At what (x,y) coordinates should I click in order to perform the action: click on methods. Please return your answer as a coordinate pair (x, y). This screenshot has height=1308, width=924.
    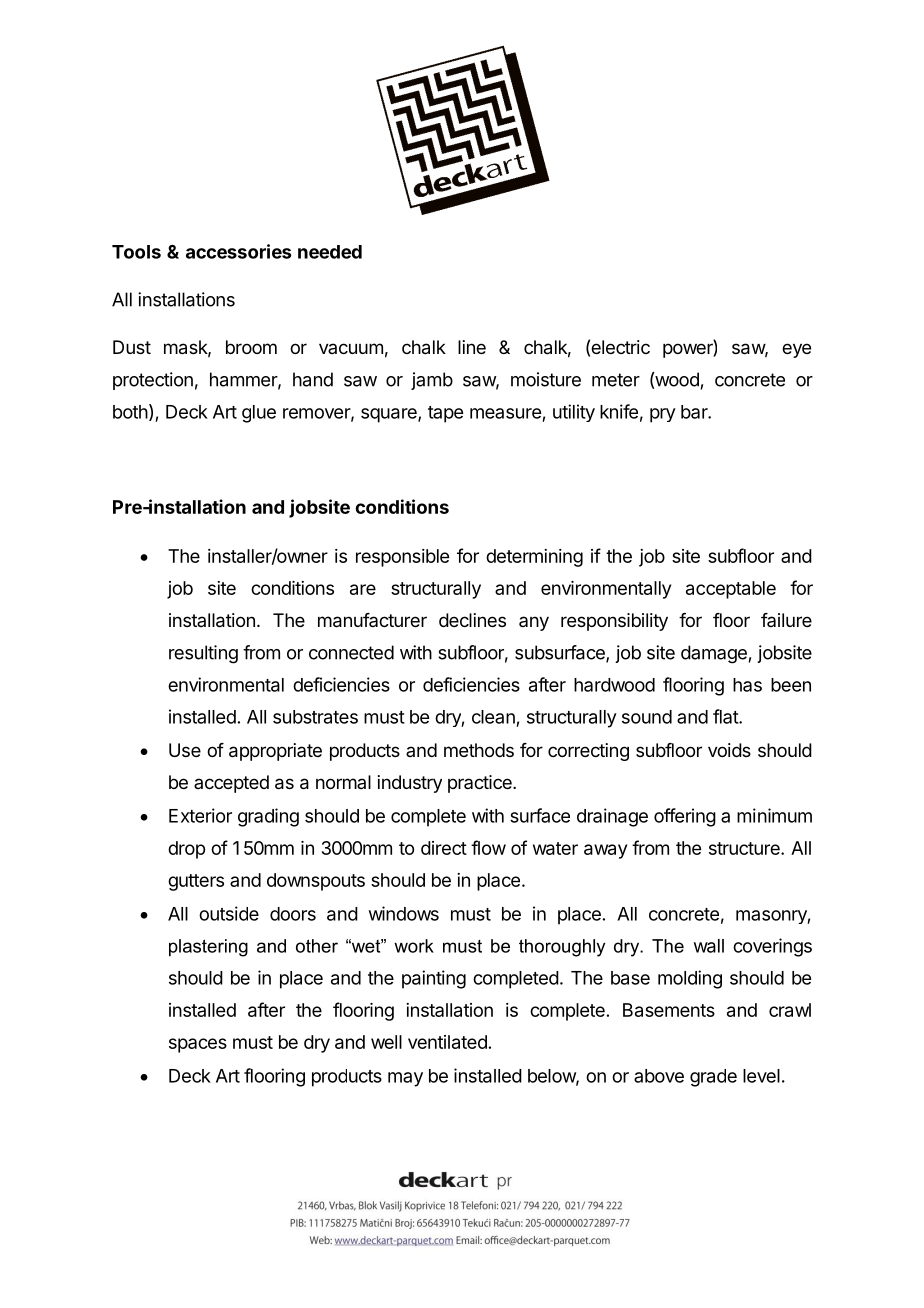
    Looking at the image, I should click on (479, 750).
